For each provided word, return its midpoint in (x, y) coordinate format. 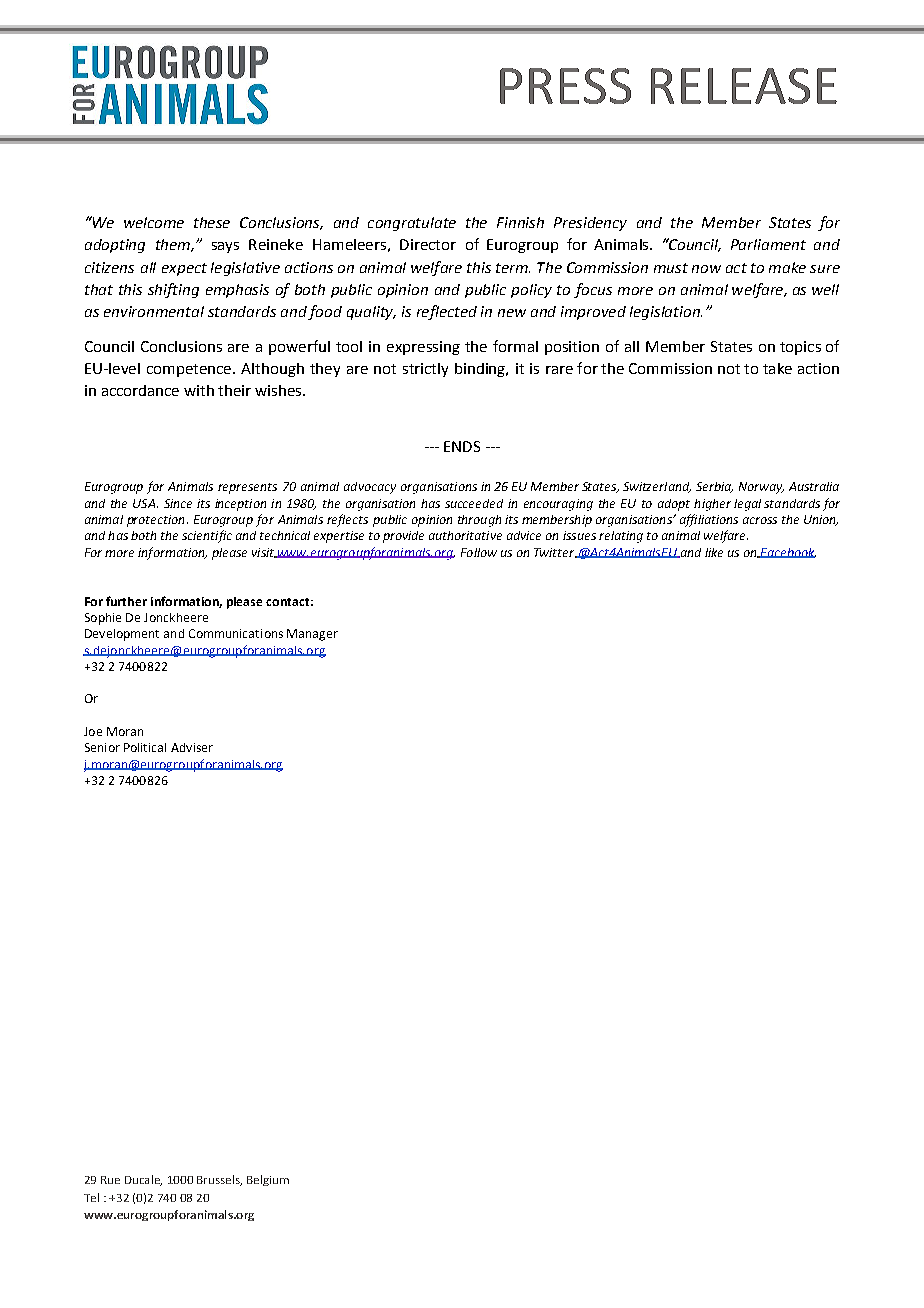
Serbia (714, 487)
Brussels (219, 1180)
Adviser (192, 747)
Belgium (268, 1180)
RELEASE (744, 86)
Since (178, 503)
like (714, 552)
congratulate (412, 224)
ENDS (462, 446)
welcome (154, 222)
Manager (312, 635)
